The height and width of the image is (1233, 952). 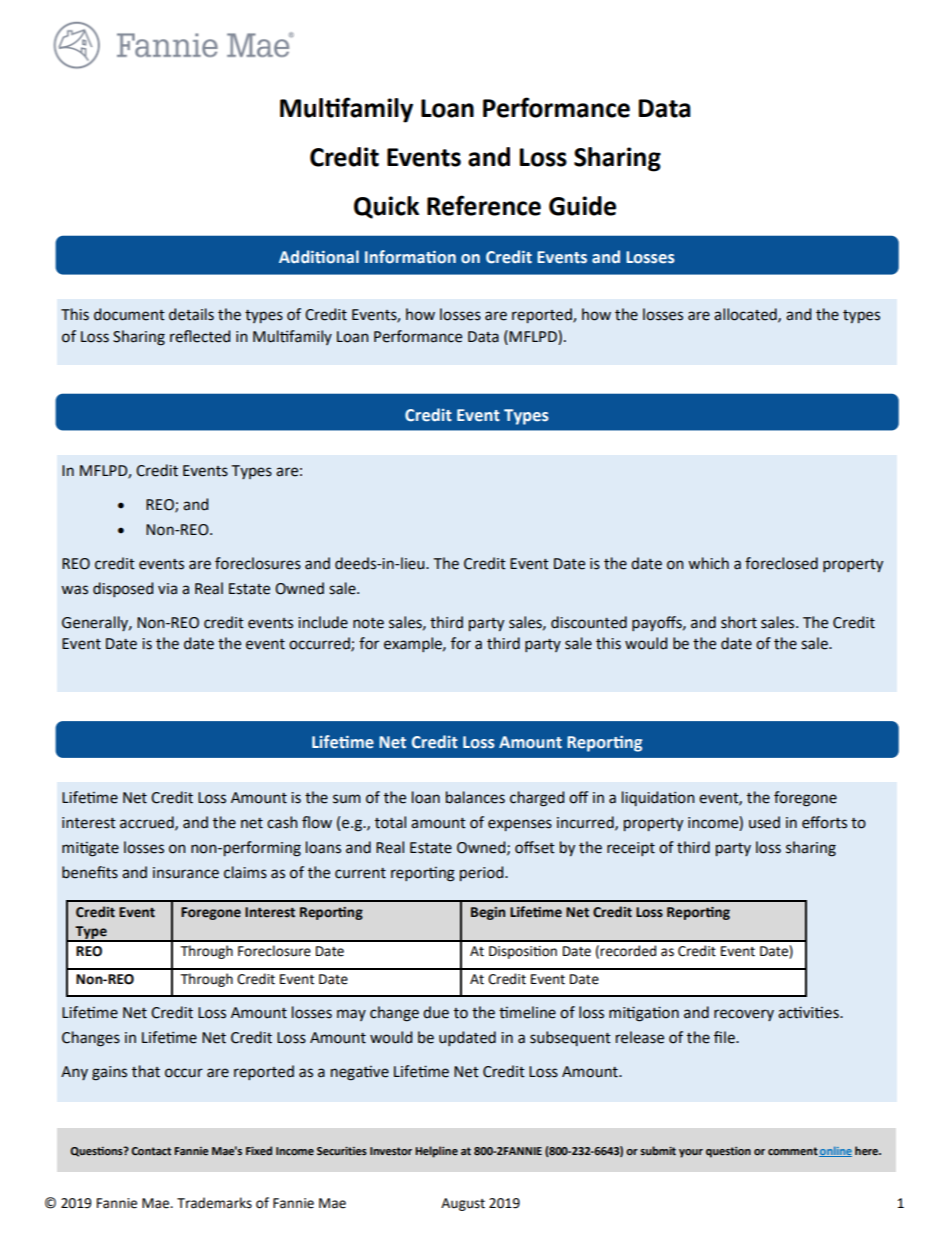 What do you see at coordinates (582, 206) in the image?
I see `Guide` at bounding box center [582, 206].
